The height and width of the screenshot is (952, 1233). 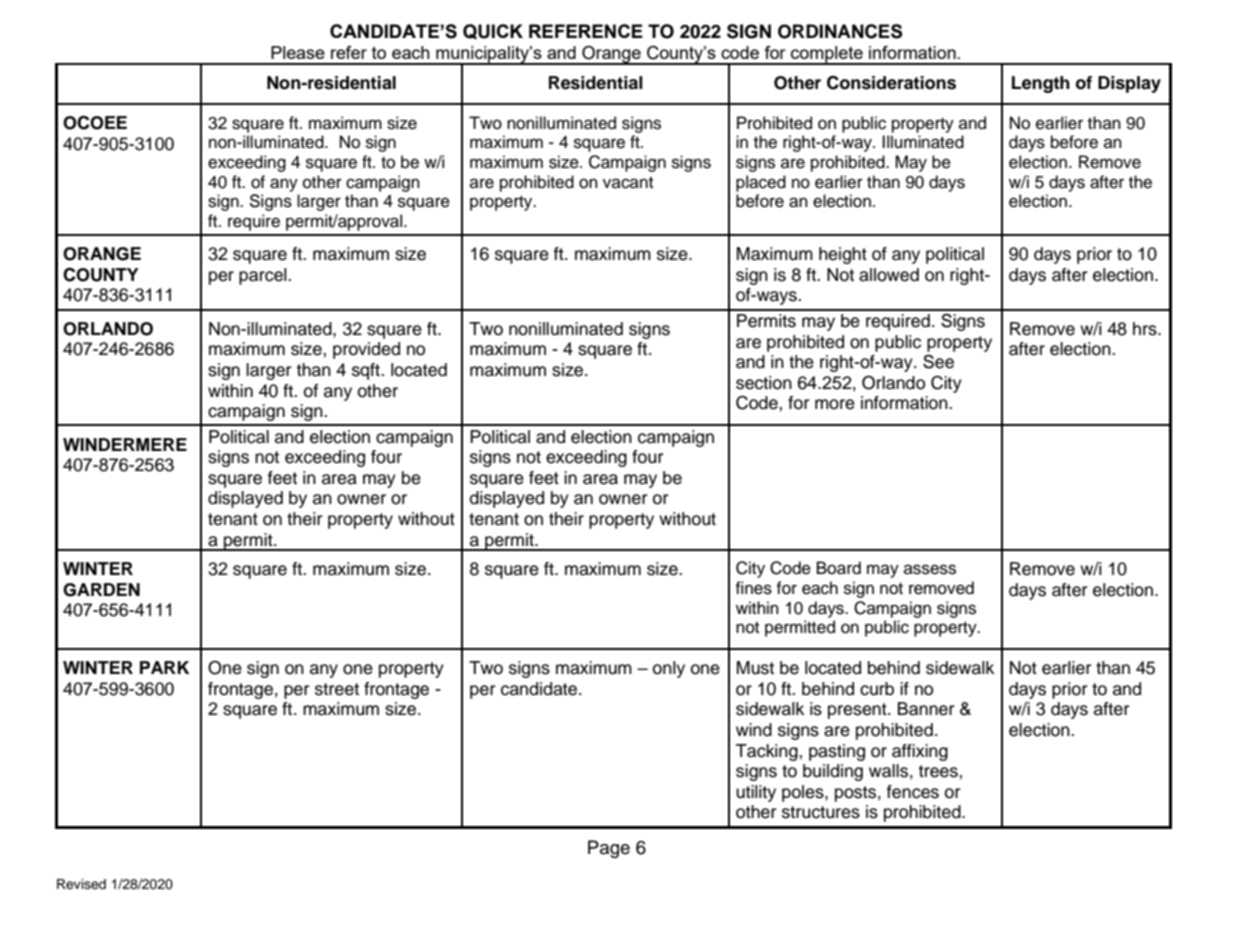 I want to click on Revised, so click(x=81, y=884).
